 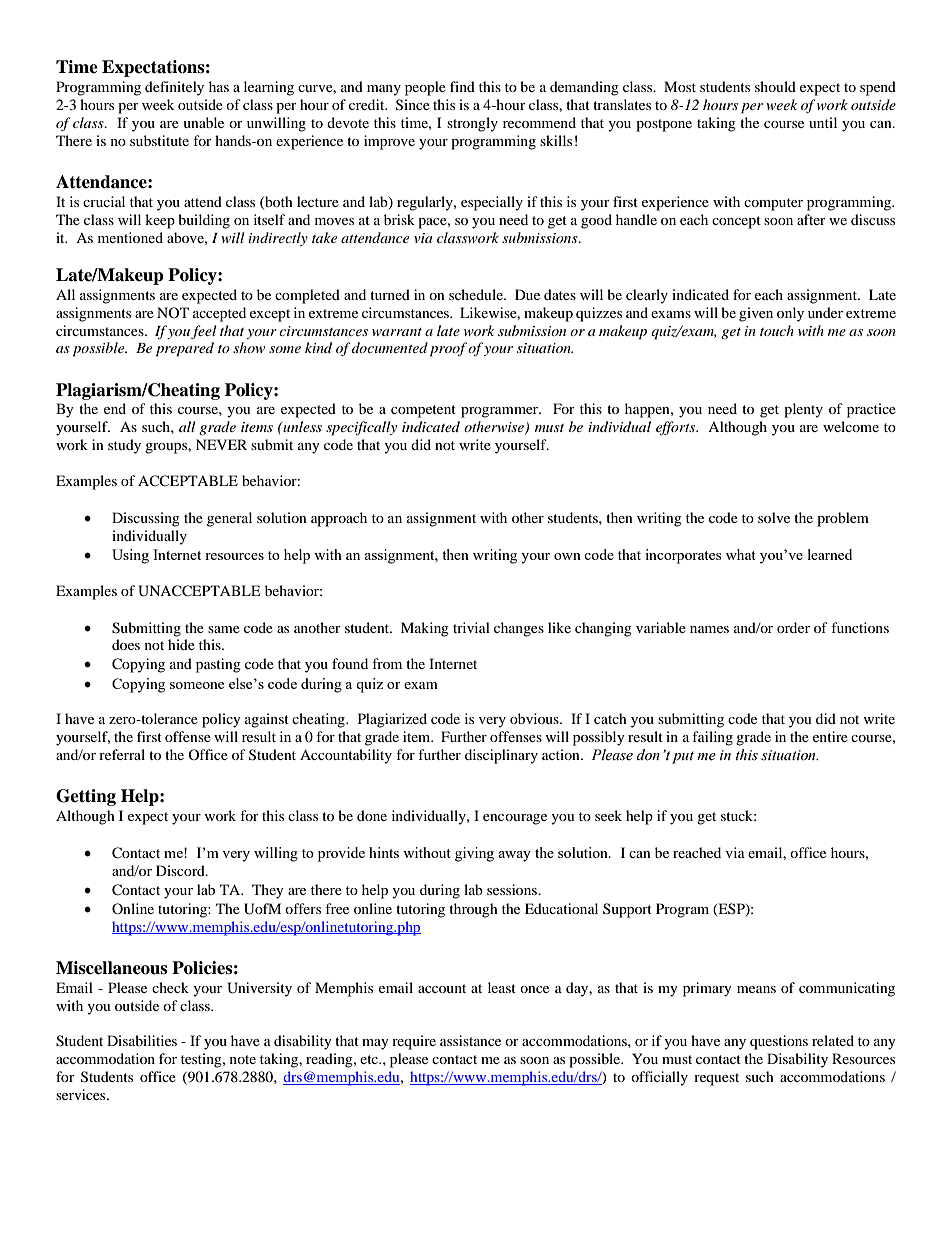 What do you see at coordinates (142, 1040) in the screenshot?
I see `Disabilities` at bounding box center [142, 1040].
